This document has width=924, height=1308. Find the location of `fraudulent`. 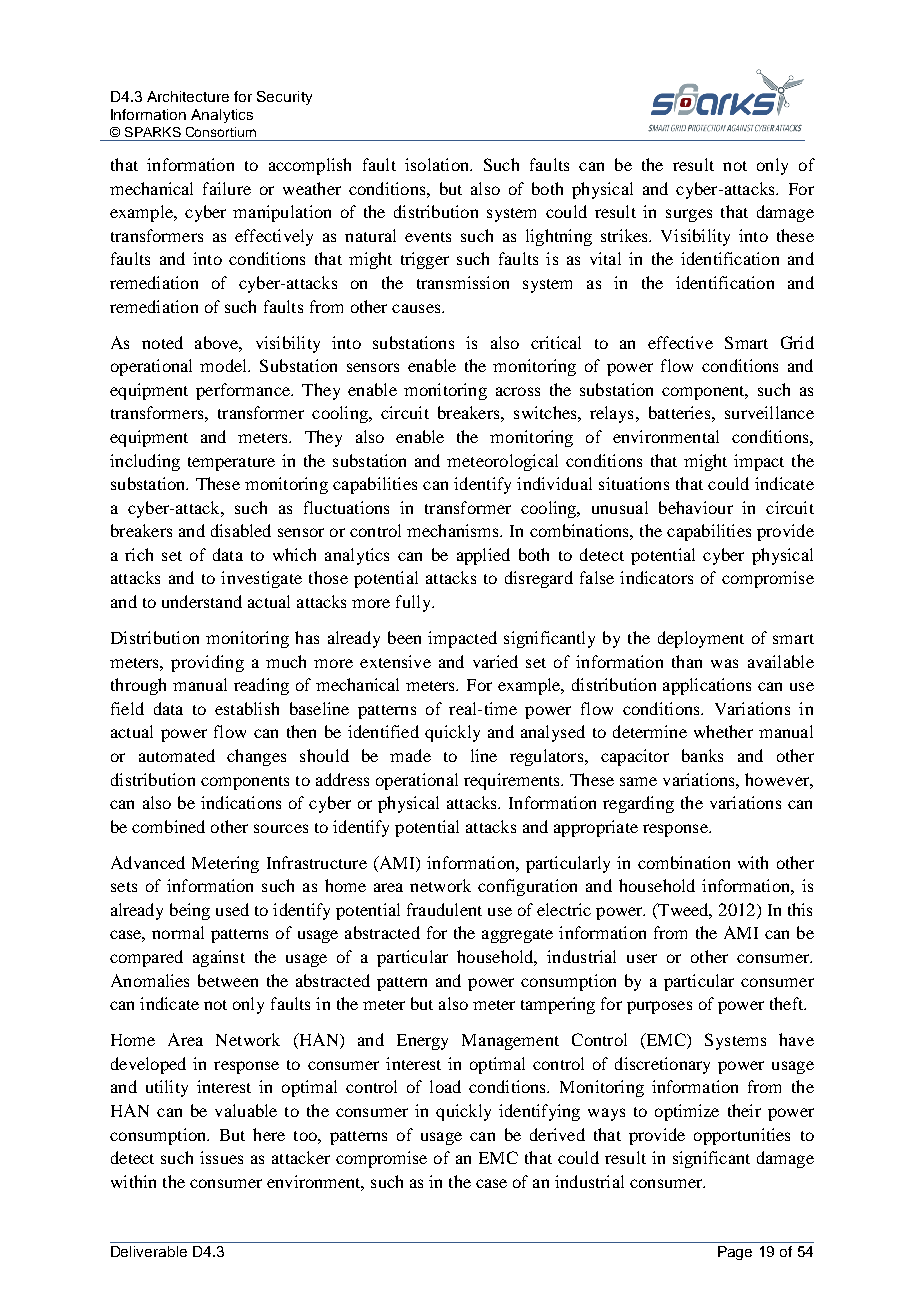

fraudulent is located at coordinates (444, 909).
